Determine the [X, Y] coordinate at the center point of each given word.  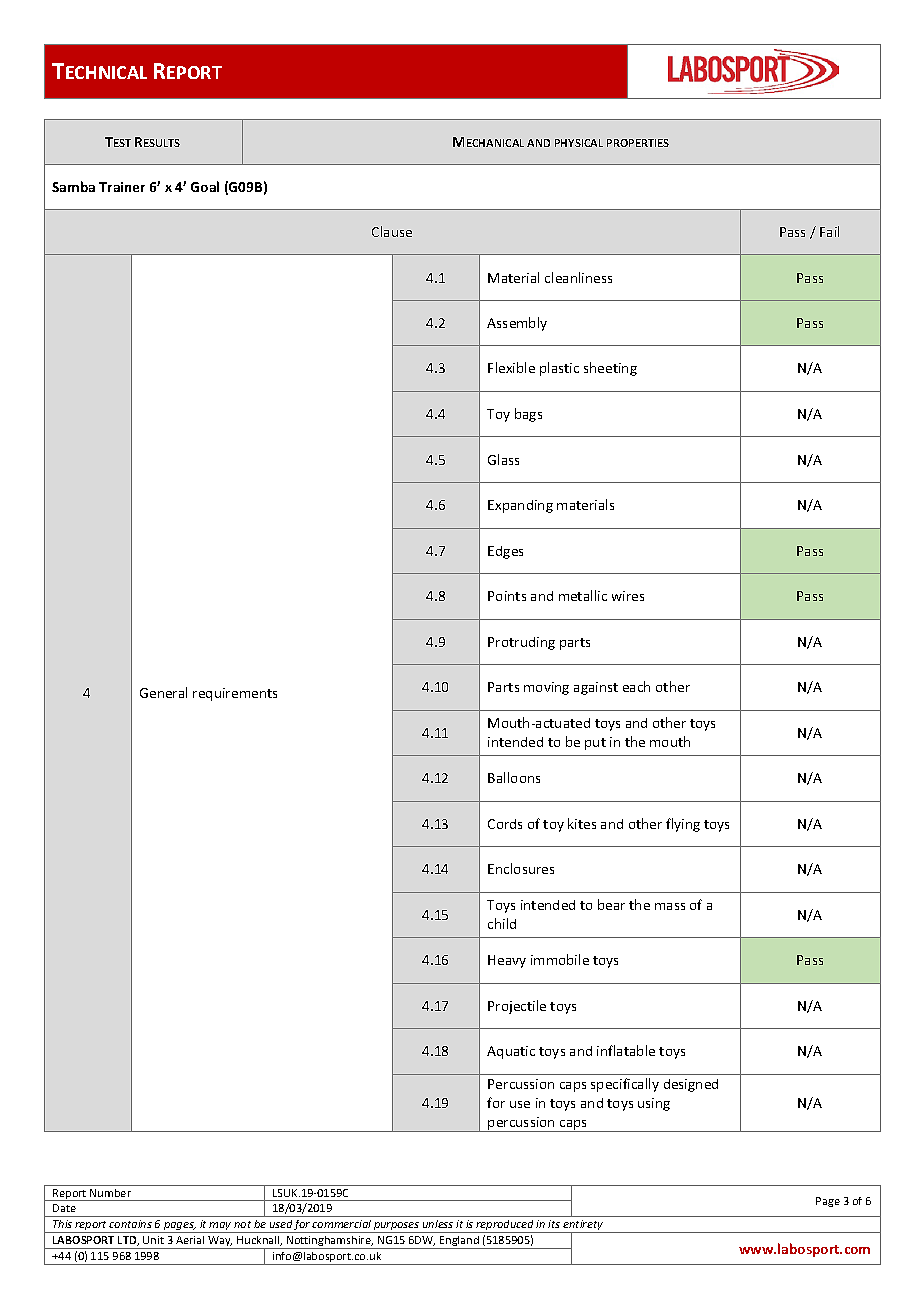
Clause [392, 231]
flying [683, 825]
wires [628, 596]
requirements [235, 694]
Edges [505, 552]
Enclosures [521, 868]
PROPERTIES [638, 143]
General [163, 692]
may [221, 1227]
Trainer [122, 187]
